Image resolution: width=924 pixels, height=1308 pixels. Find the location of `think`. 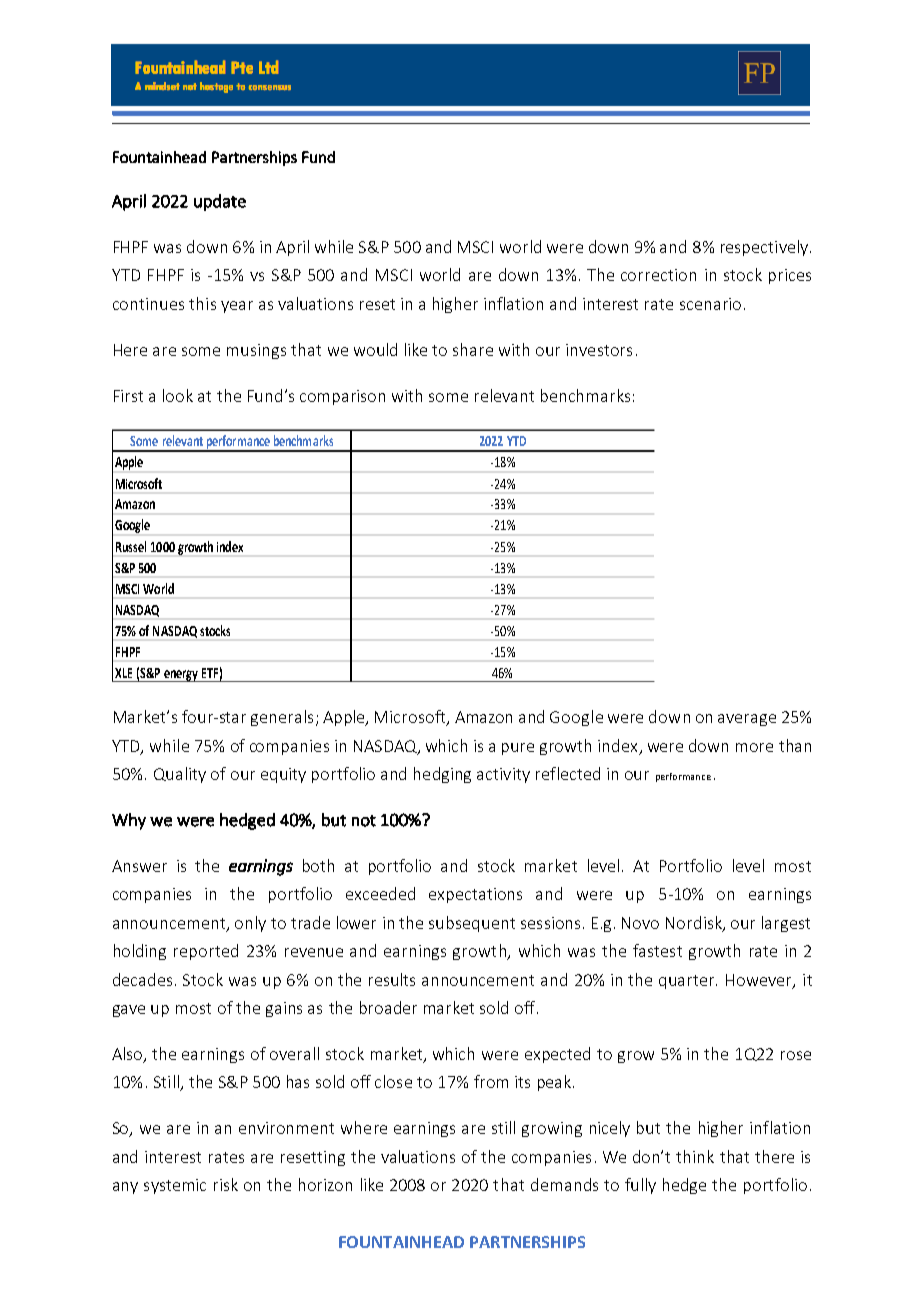

think is located at coordinates (695, 1156).
